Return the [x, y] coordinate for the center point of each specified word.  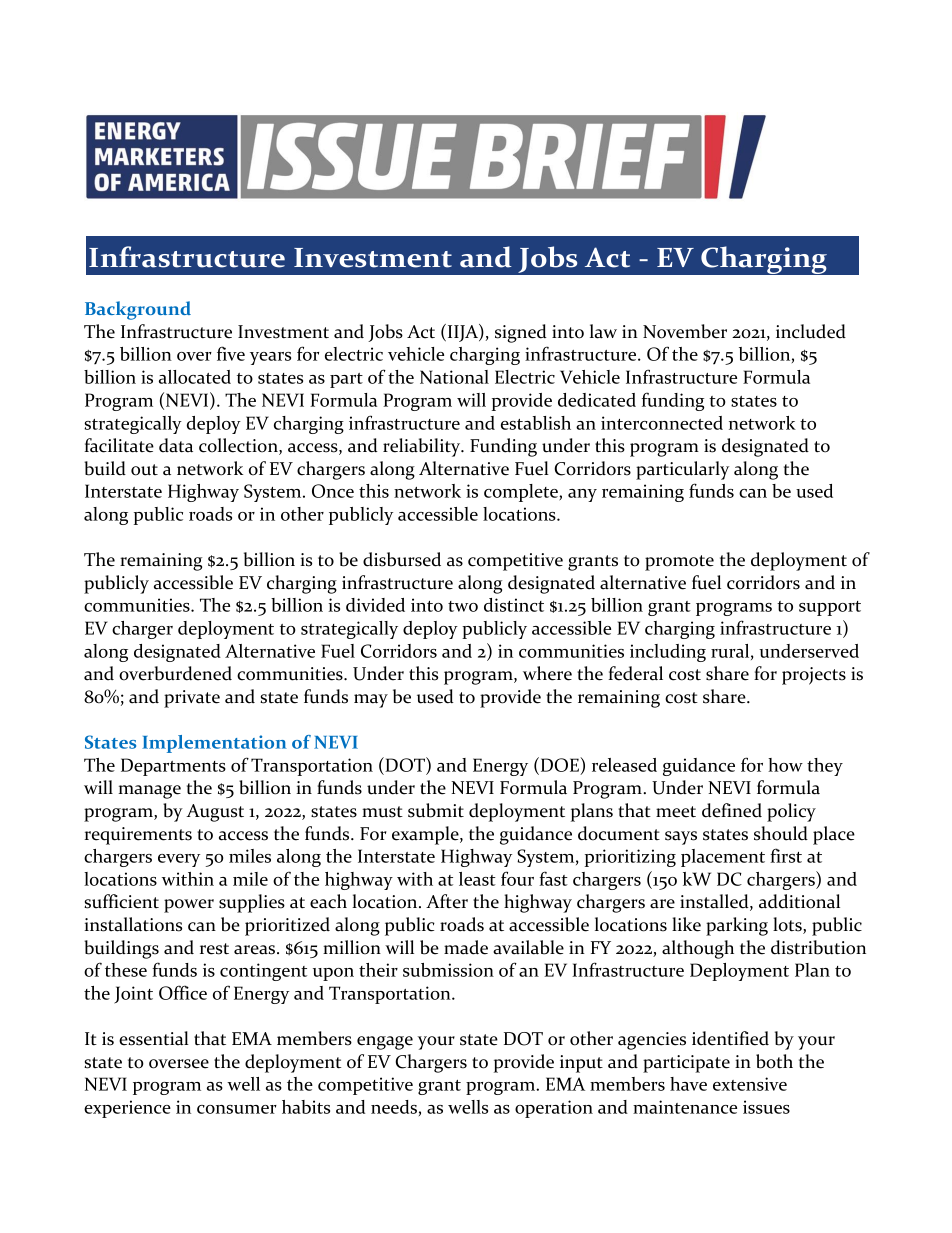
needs [394, 1107]
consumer [237, 1109]
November [685, 331]
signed [521, 333]
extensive [750, 1084]
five [231, 353]
